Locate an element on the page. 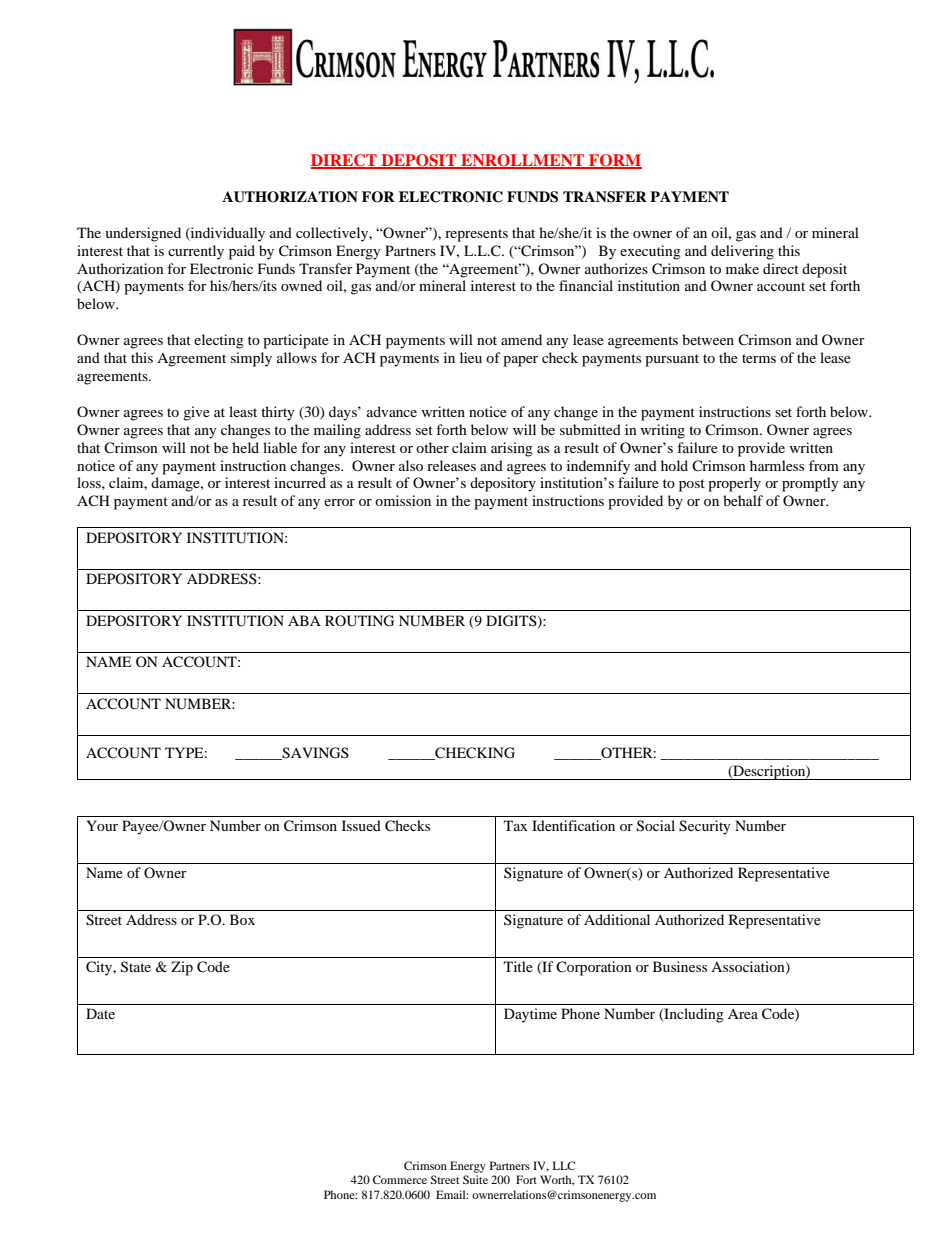 The image size is (952, 1233). DIGITS is located at coordinates (512, 621).
